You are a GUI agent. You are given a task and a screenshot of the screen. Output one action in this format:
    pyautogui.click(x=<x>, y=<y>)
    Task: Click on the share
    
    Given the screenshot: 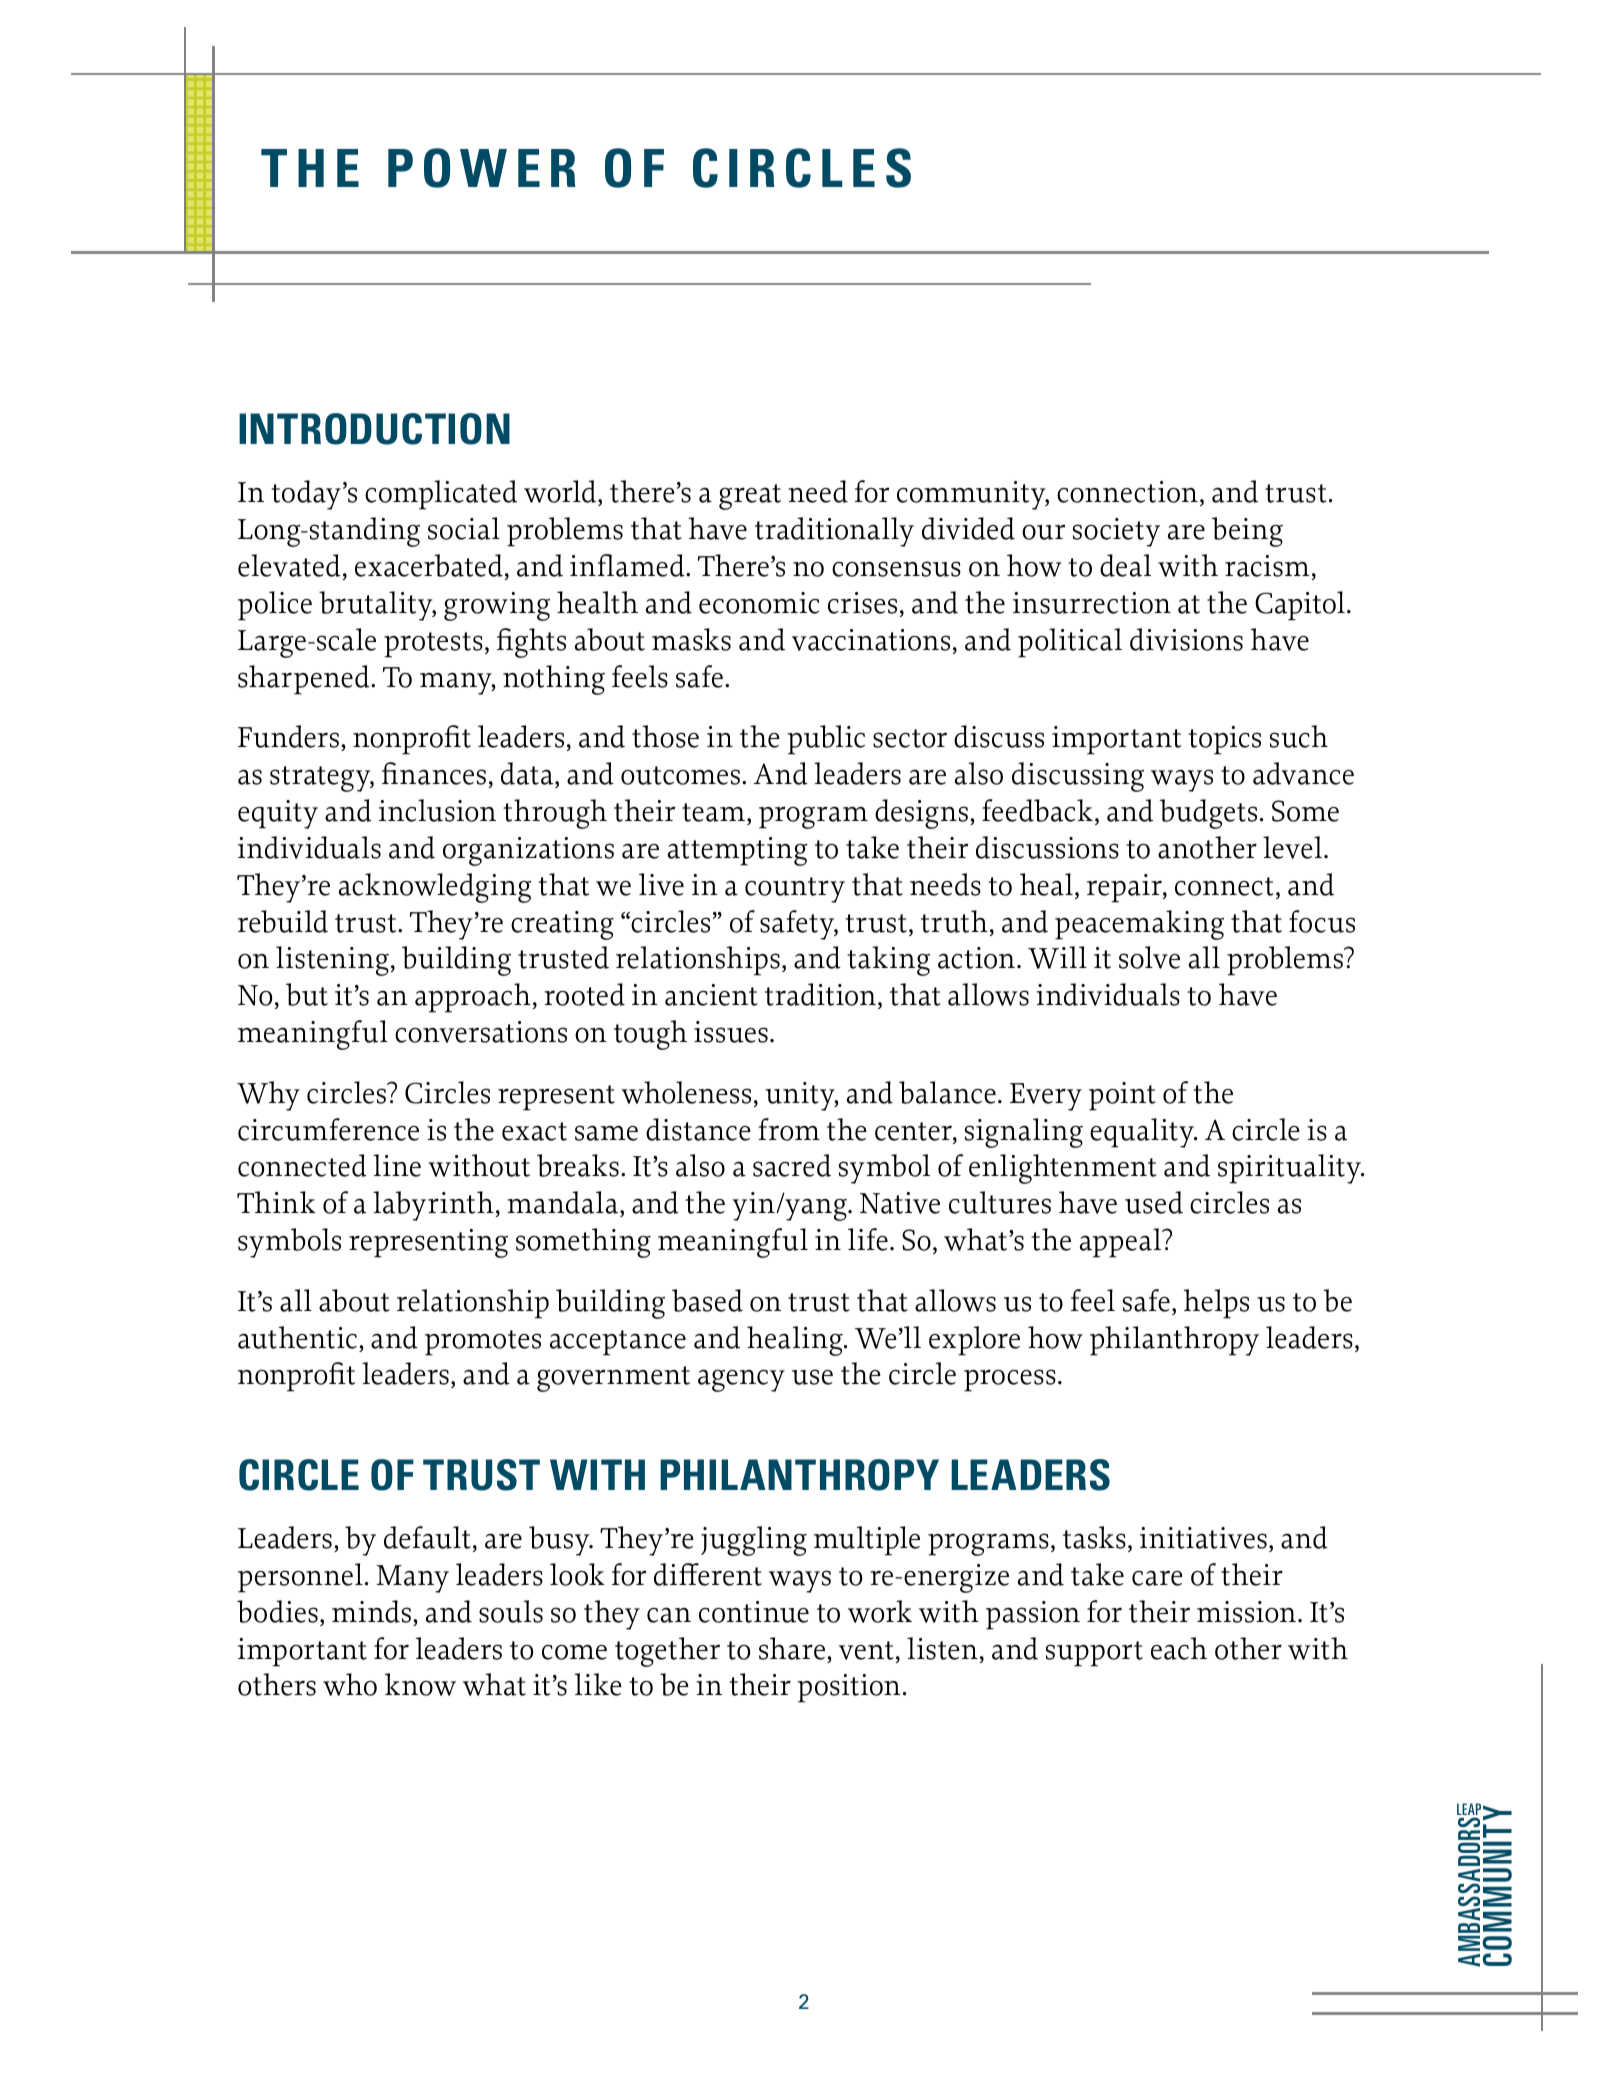 What is the action you would take?
    pyautogui.click(x=793, y=1648)
